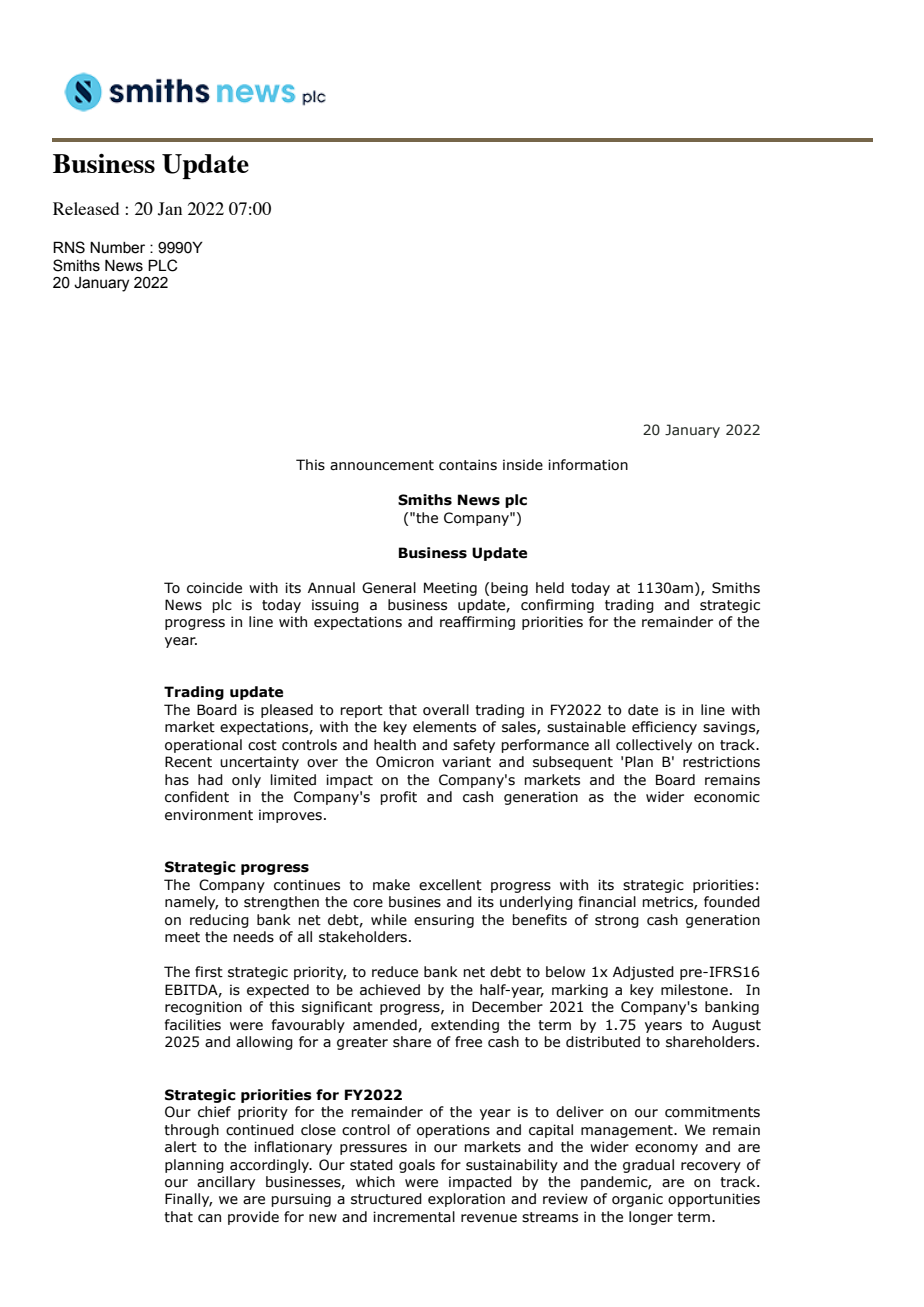 The width and height of the screenshot is (924, 1307). What do you see at coordinates (219, 921) in the screenshot?
I see `reducing` at bounding box center [219, 921].
